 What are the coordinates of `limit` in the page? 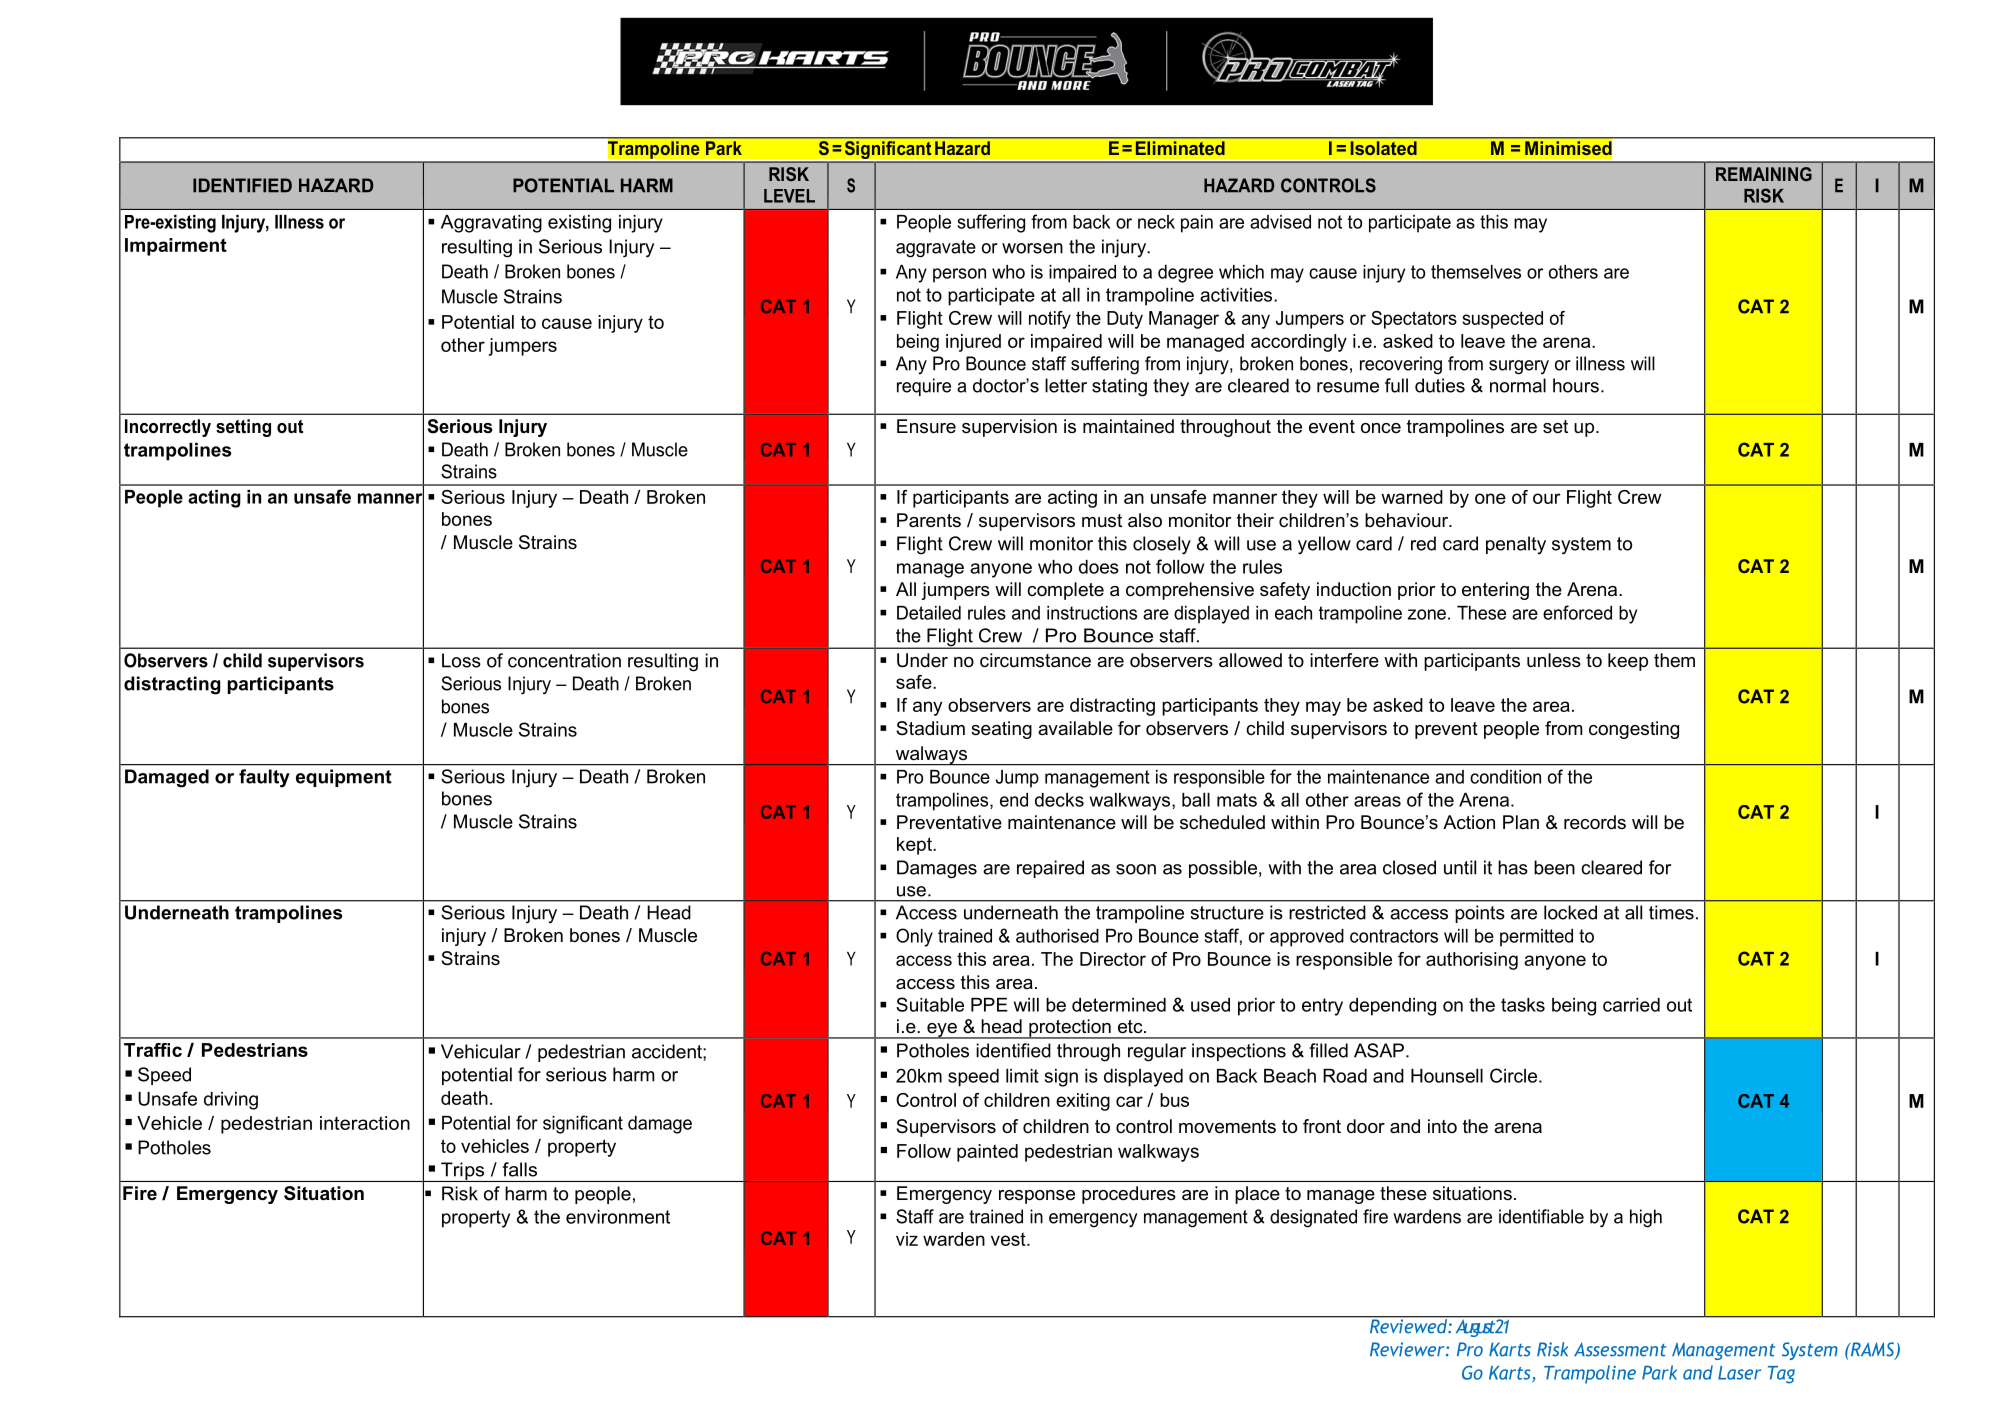 It's located at (1022, 1076).
